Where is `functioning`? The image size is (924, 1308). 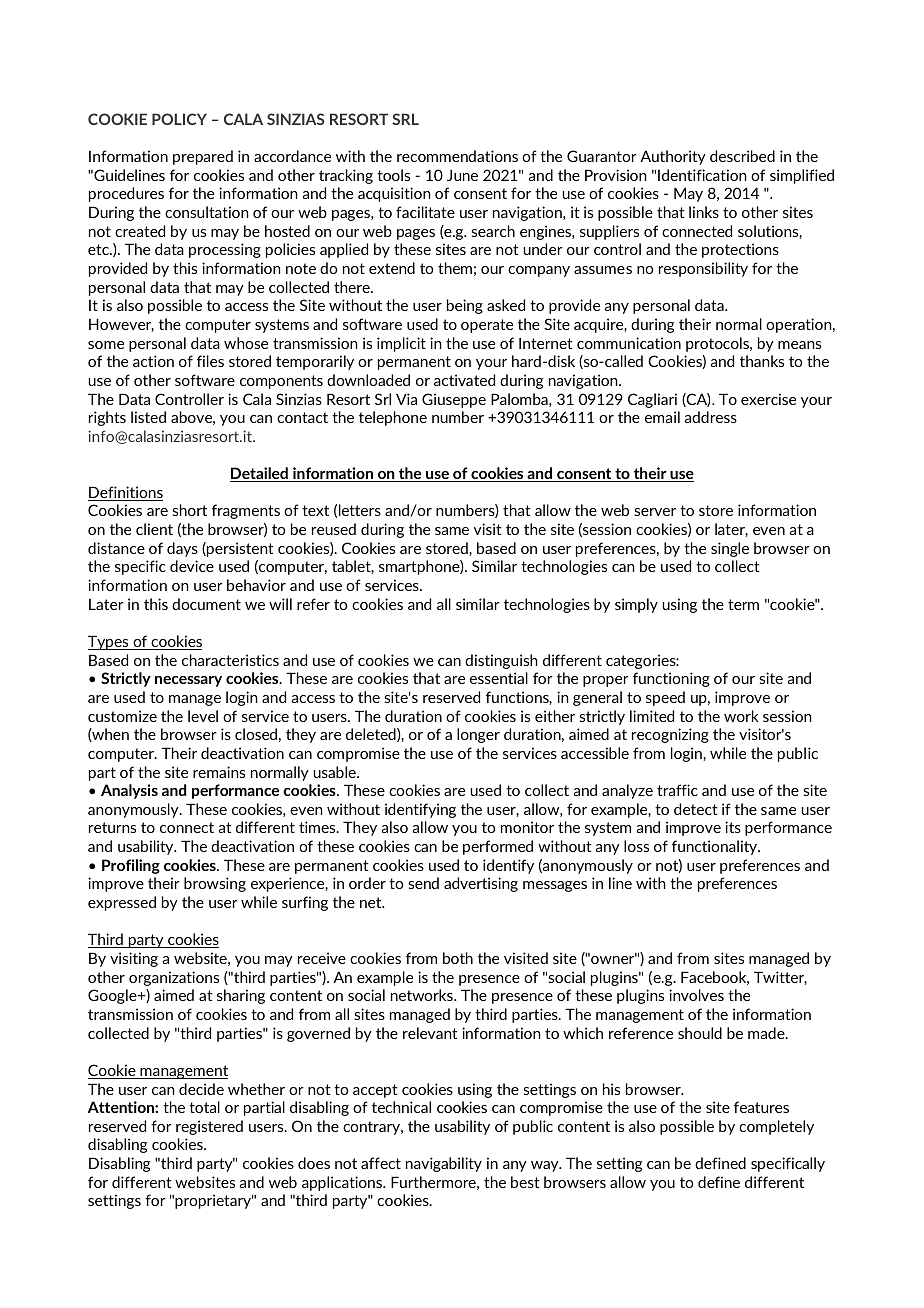
functioning is located at coordinates (671, 679).
